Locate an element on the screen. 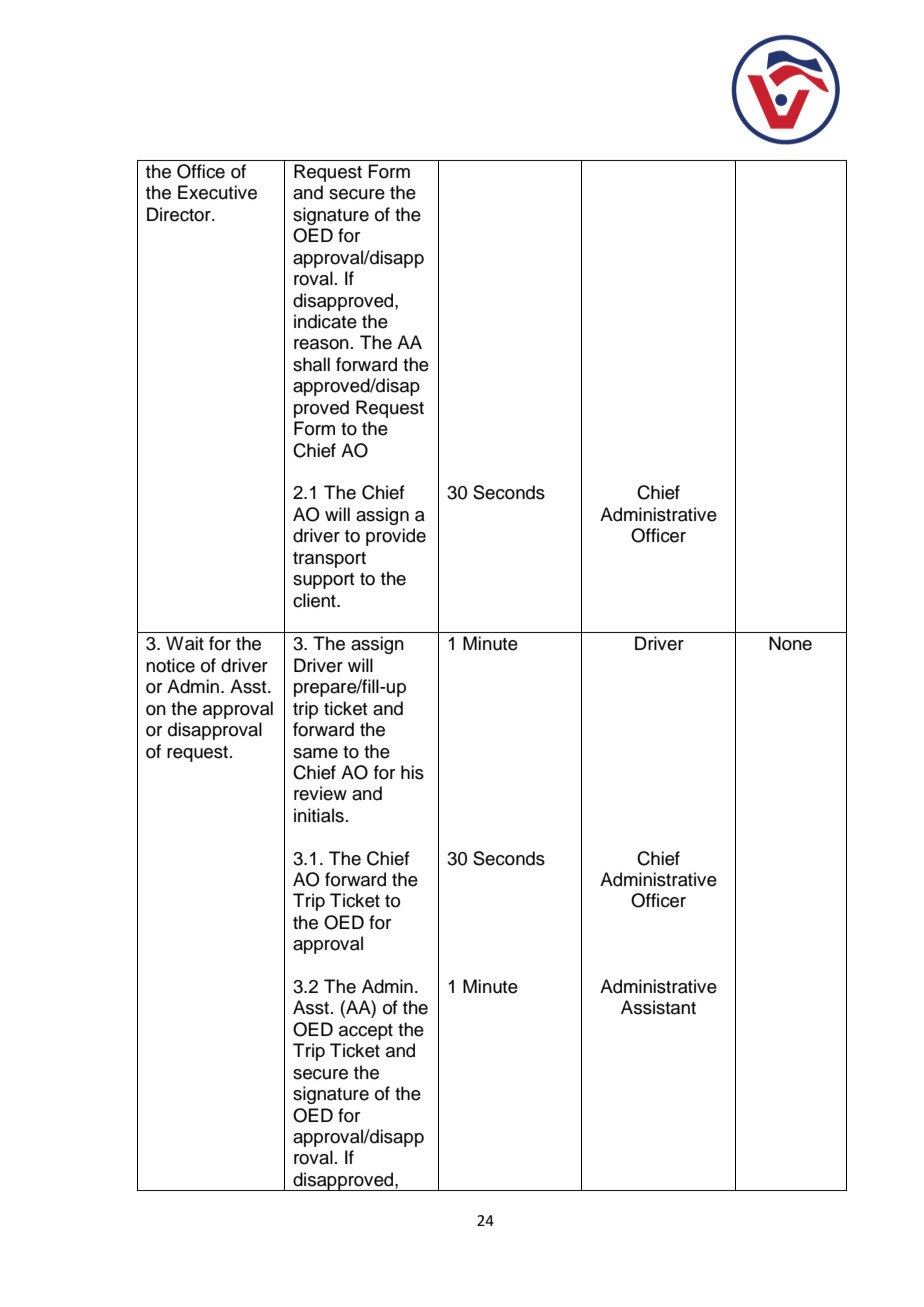  reason is located at coordinates (321, 344).
